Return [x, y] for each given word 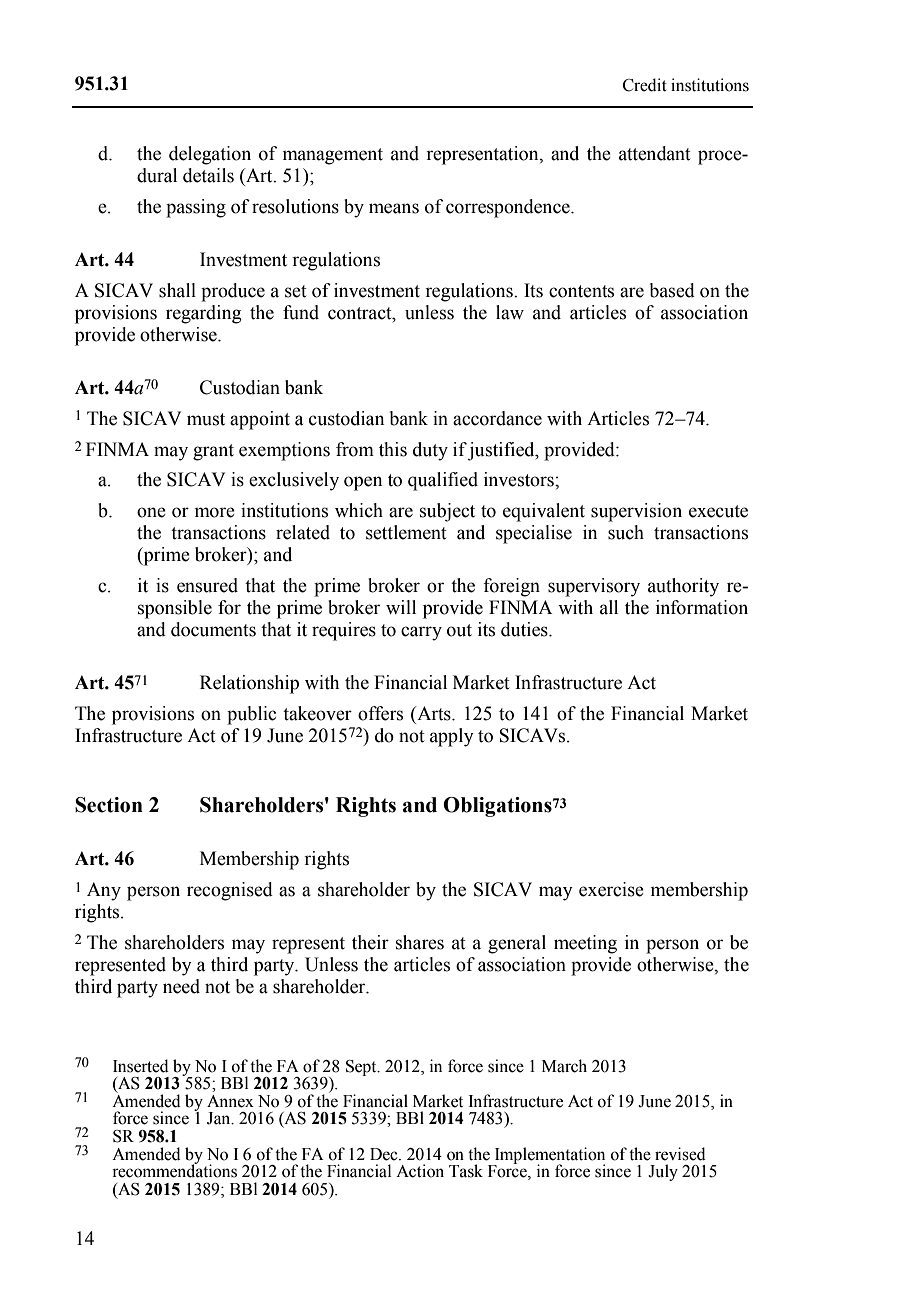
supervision [636, 512]
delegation [210, 155]
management [333, 156]
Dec [385, 1154]
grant [213, 452]
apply [452, 737]
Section [109, 805]
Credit [645, 85]
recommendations [174, 1170]
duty [430, 451]
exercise [611, 889]
